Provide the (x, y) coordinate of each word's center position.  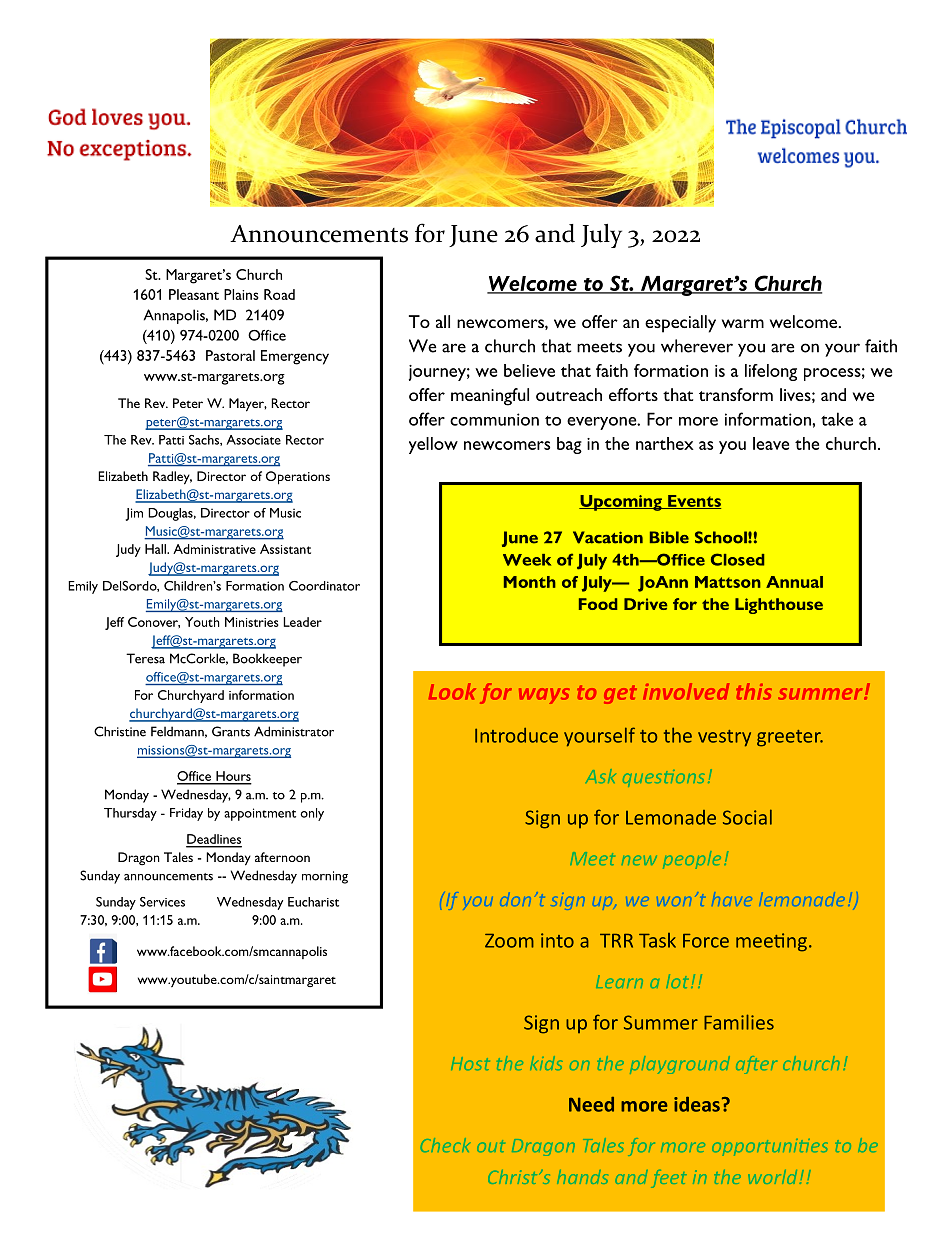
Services (162, 902)
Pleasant (194, 294)
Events (693, 502)
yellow (433, 445)
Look (452, 691)
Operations (298, 478)
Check (445, 1145)
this (754, 691)
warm (743, 323)
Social (747, 817)
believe (529, 370)
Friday (186, 814)
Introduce (516, 735)
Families (739, 1022)
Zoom (509, 941)
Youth (202, 622)
